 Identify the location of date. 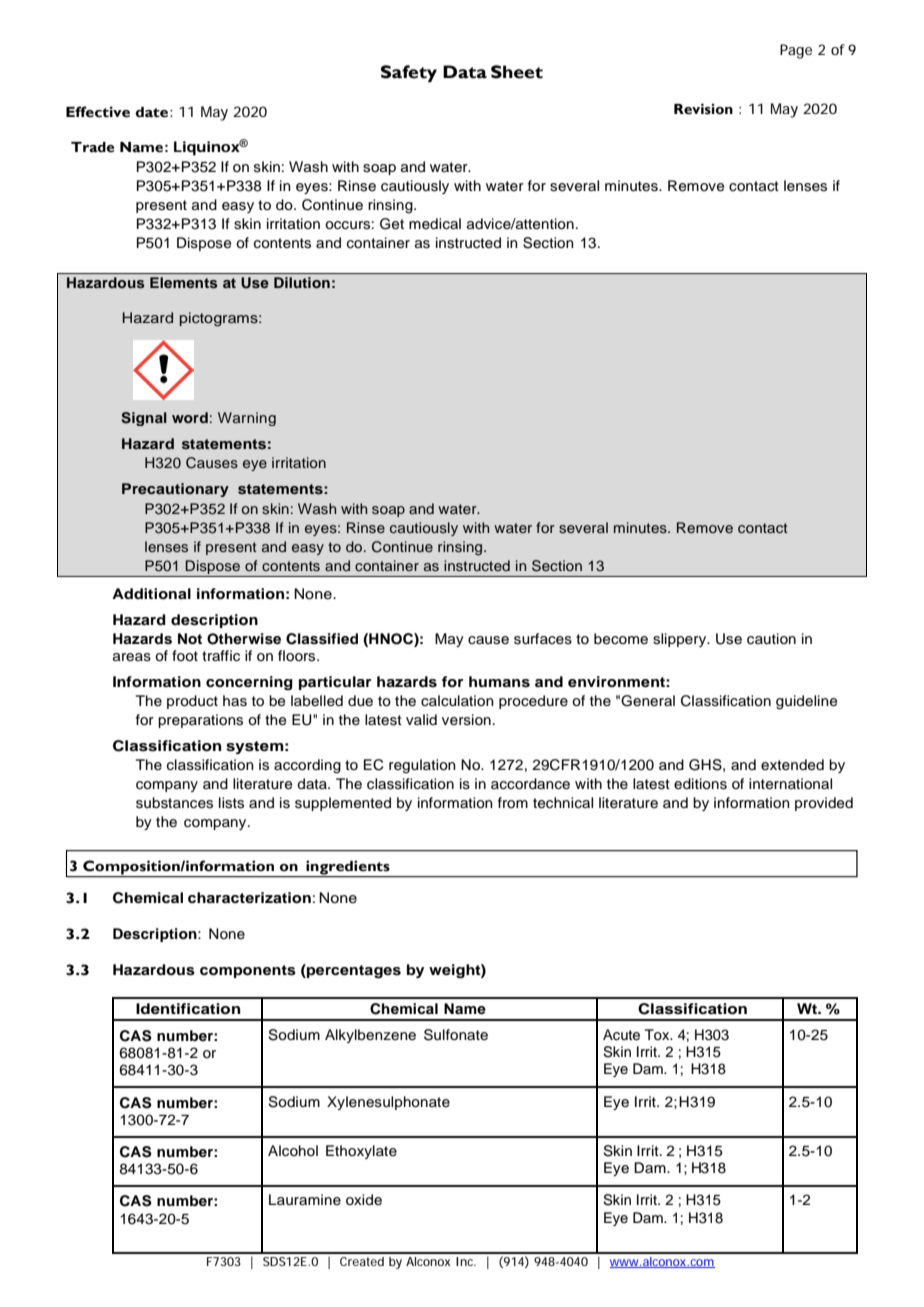
(153, 112).
